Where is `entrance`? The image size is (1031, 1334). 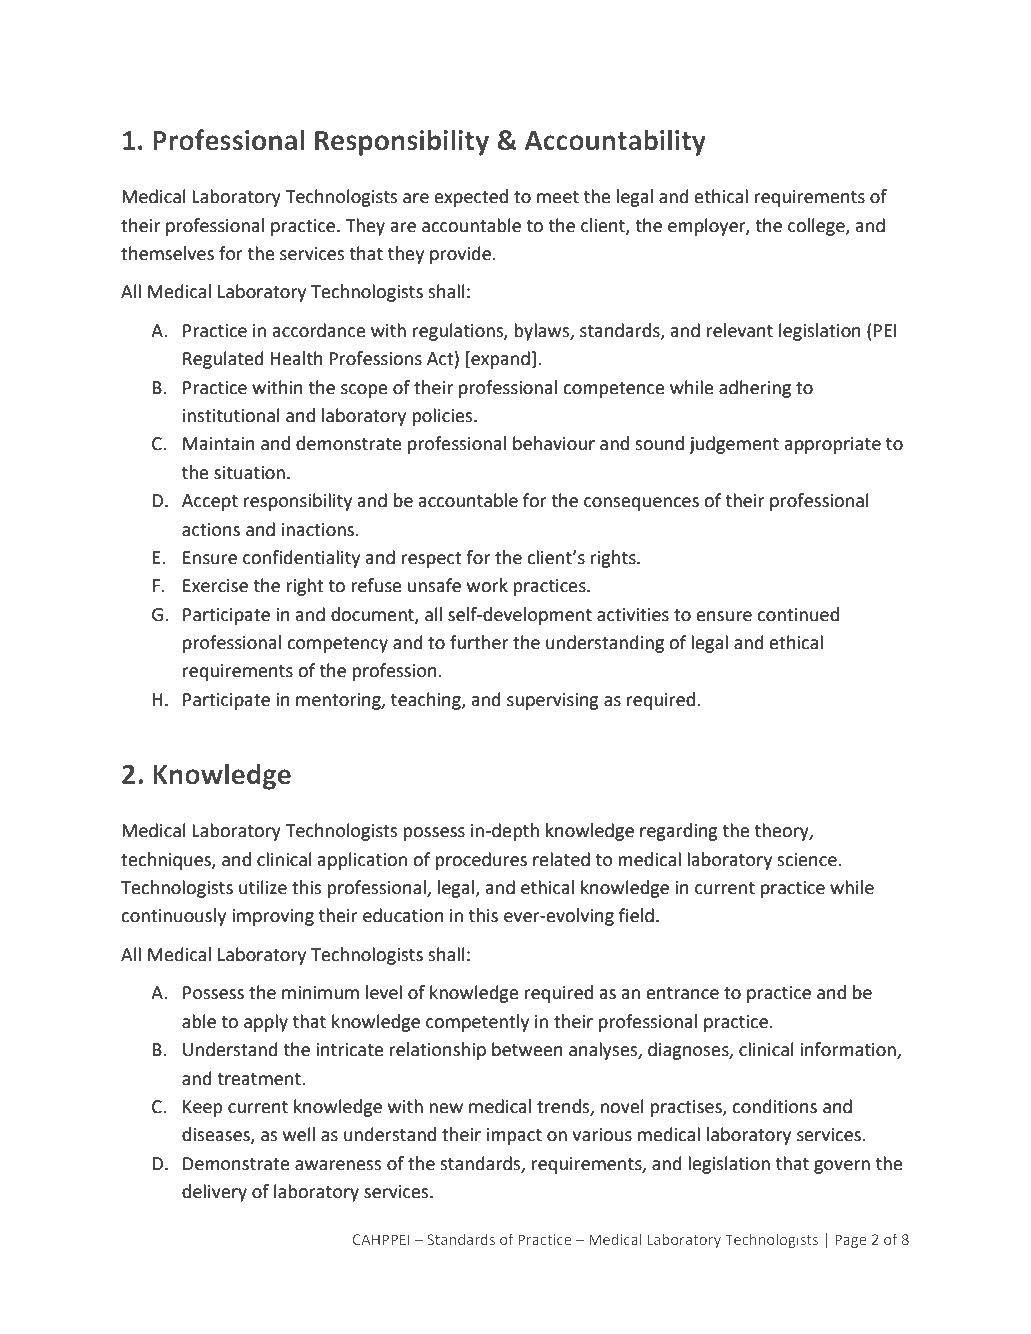 entrance is located at coordinates (683, 993).
